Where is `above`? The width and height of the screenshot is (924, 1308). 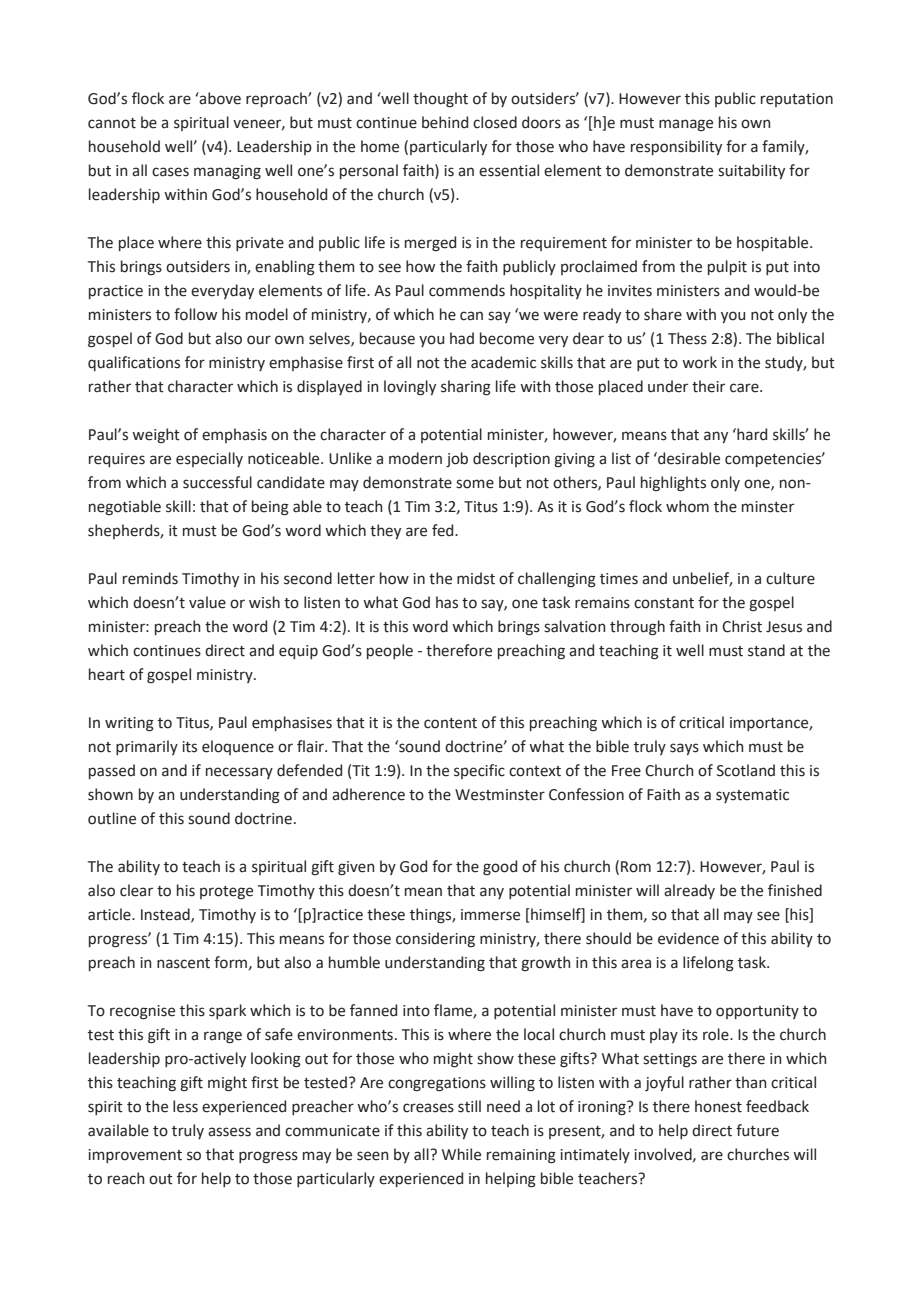 above is located at coordinates (219, 98).
